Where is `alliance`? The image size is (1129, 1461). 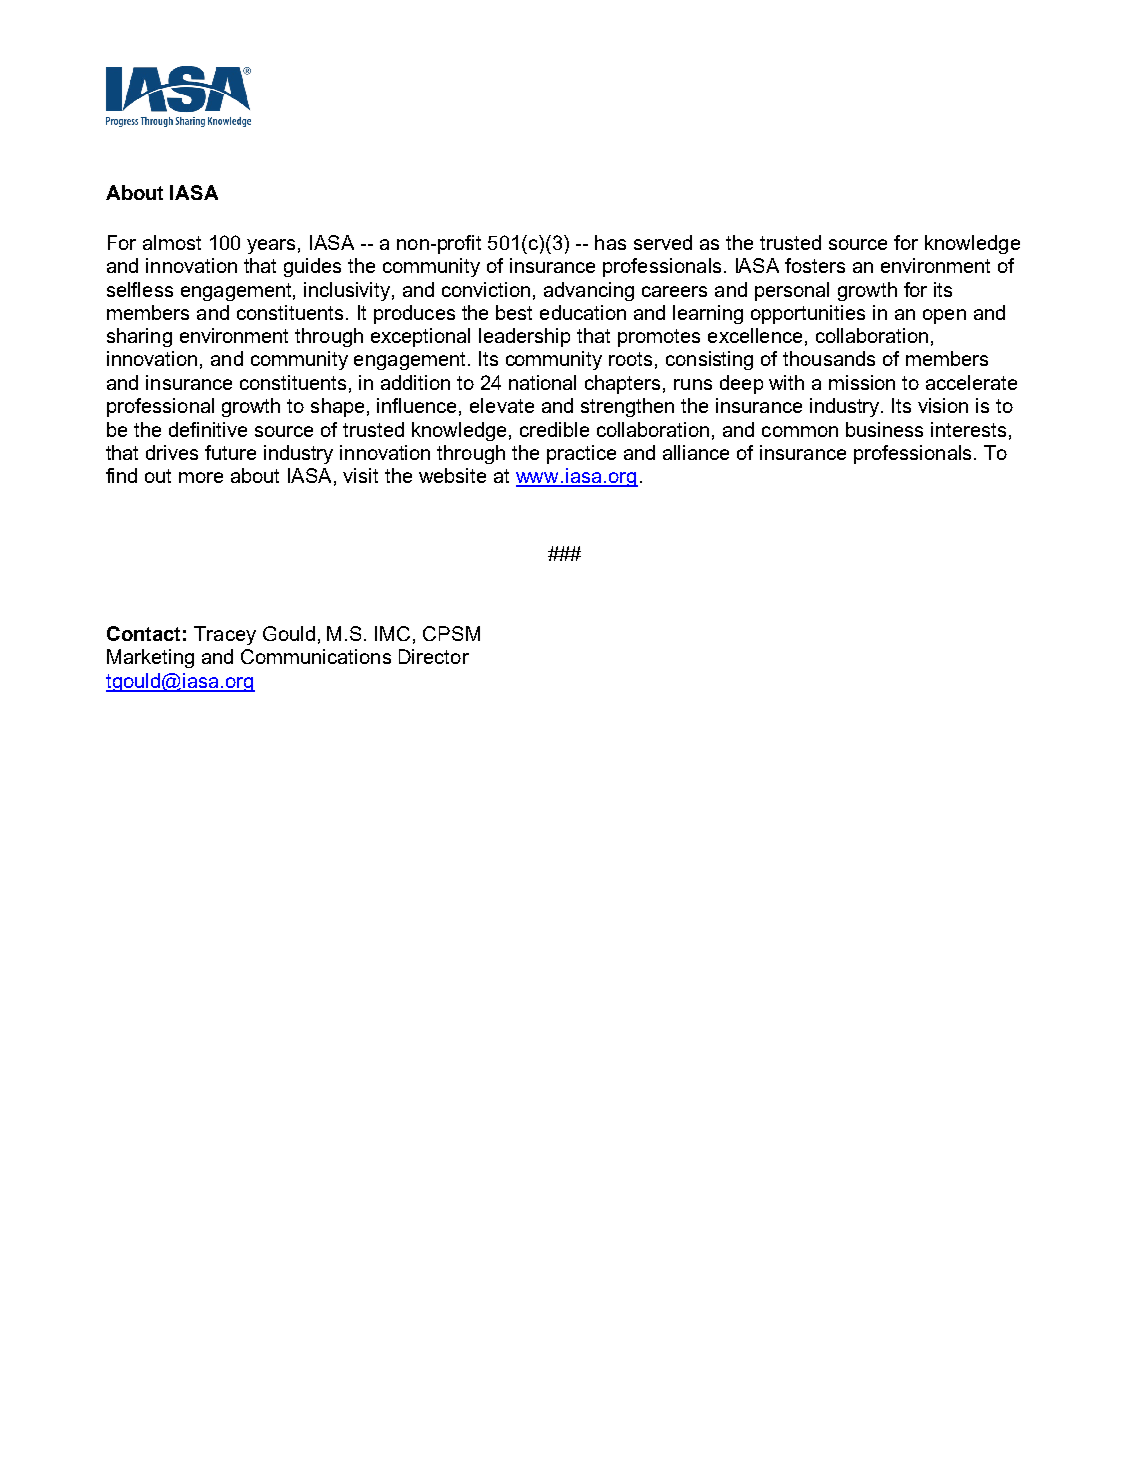
alliance is located at coordinates (696, 452).
